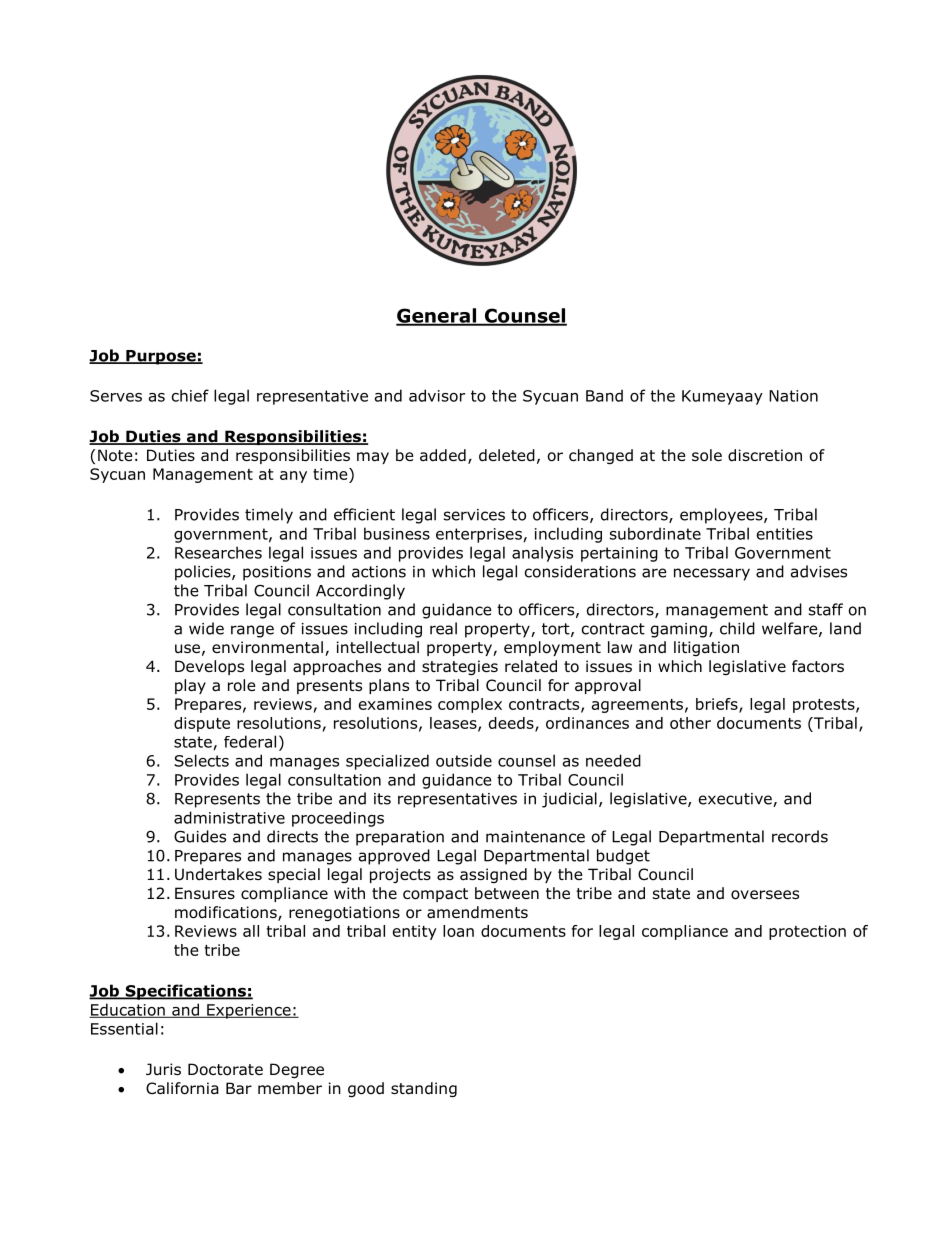 The width and height of the page is (952, 1233). What do you see at coordinates (225, 1069) in the page?
I see `Doctorate` at bounding box center [225, 1069].
